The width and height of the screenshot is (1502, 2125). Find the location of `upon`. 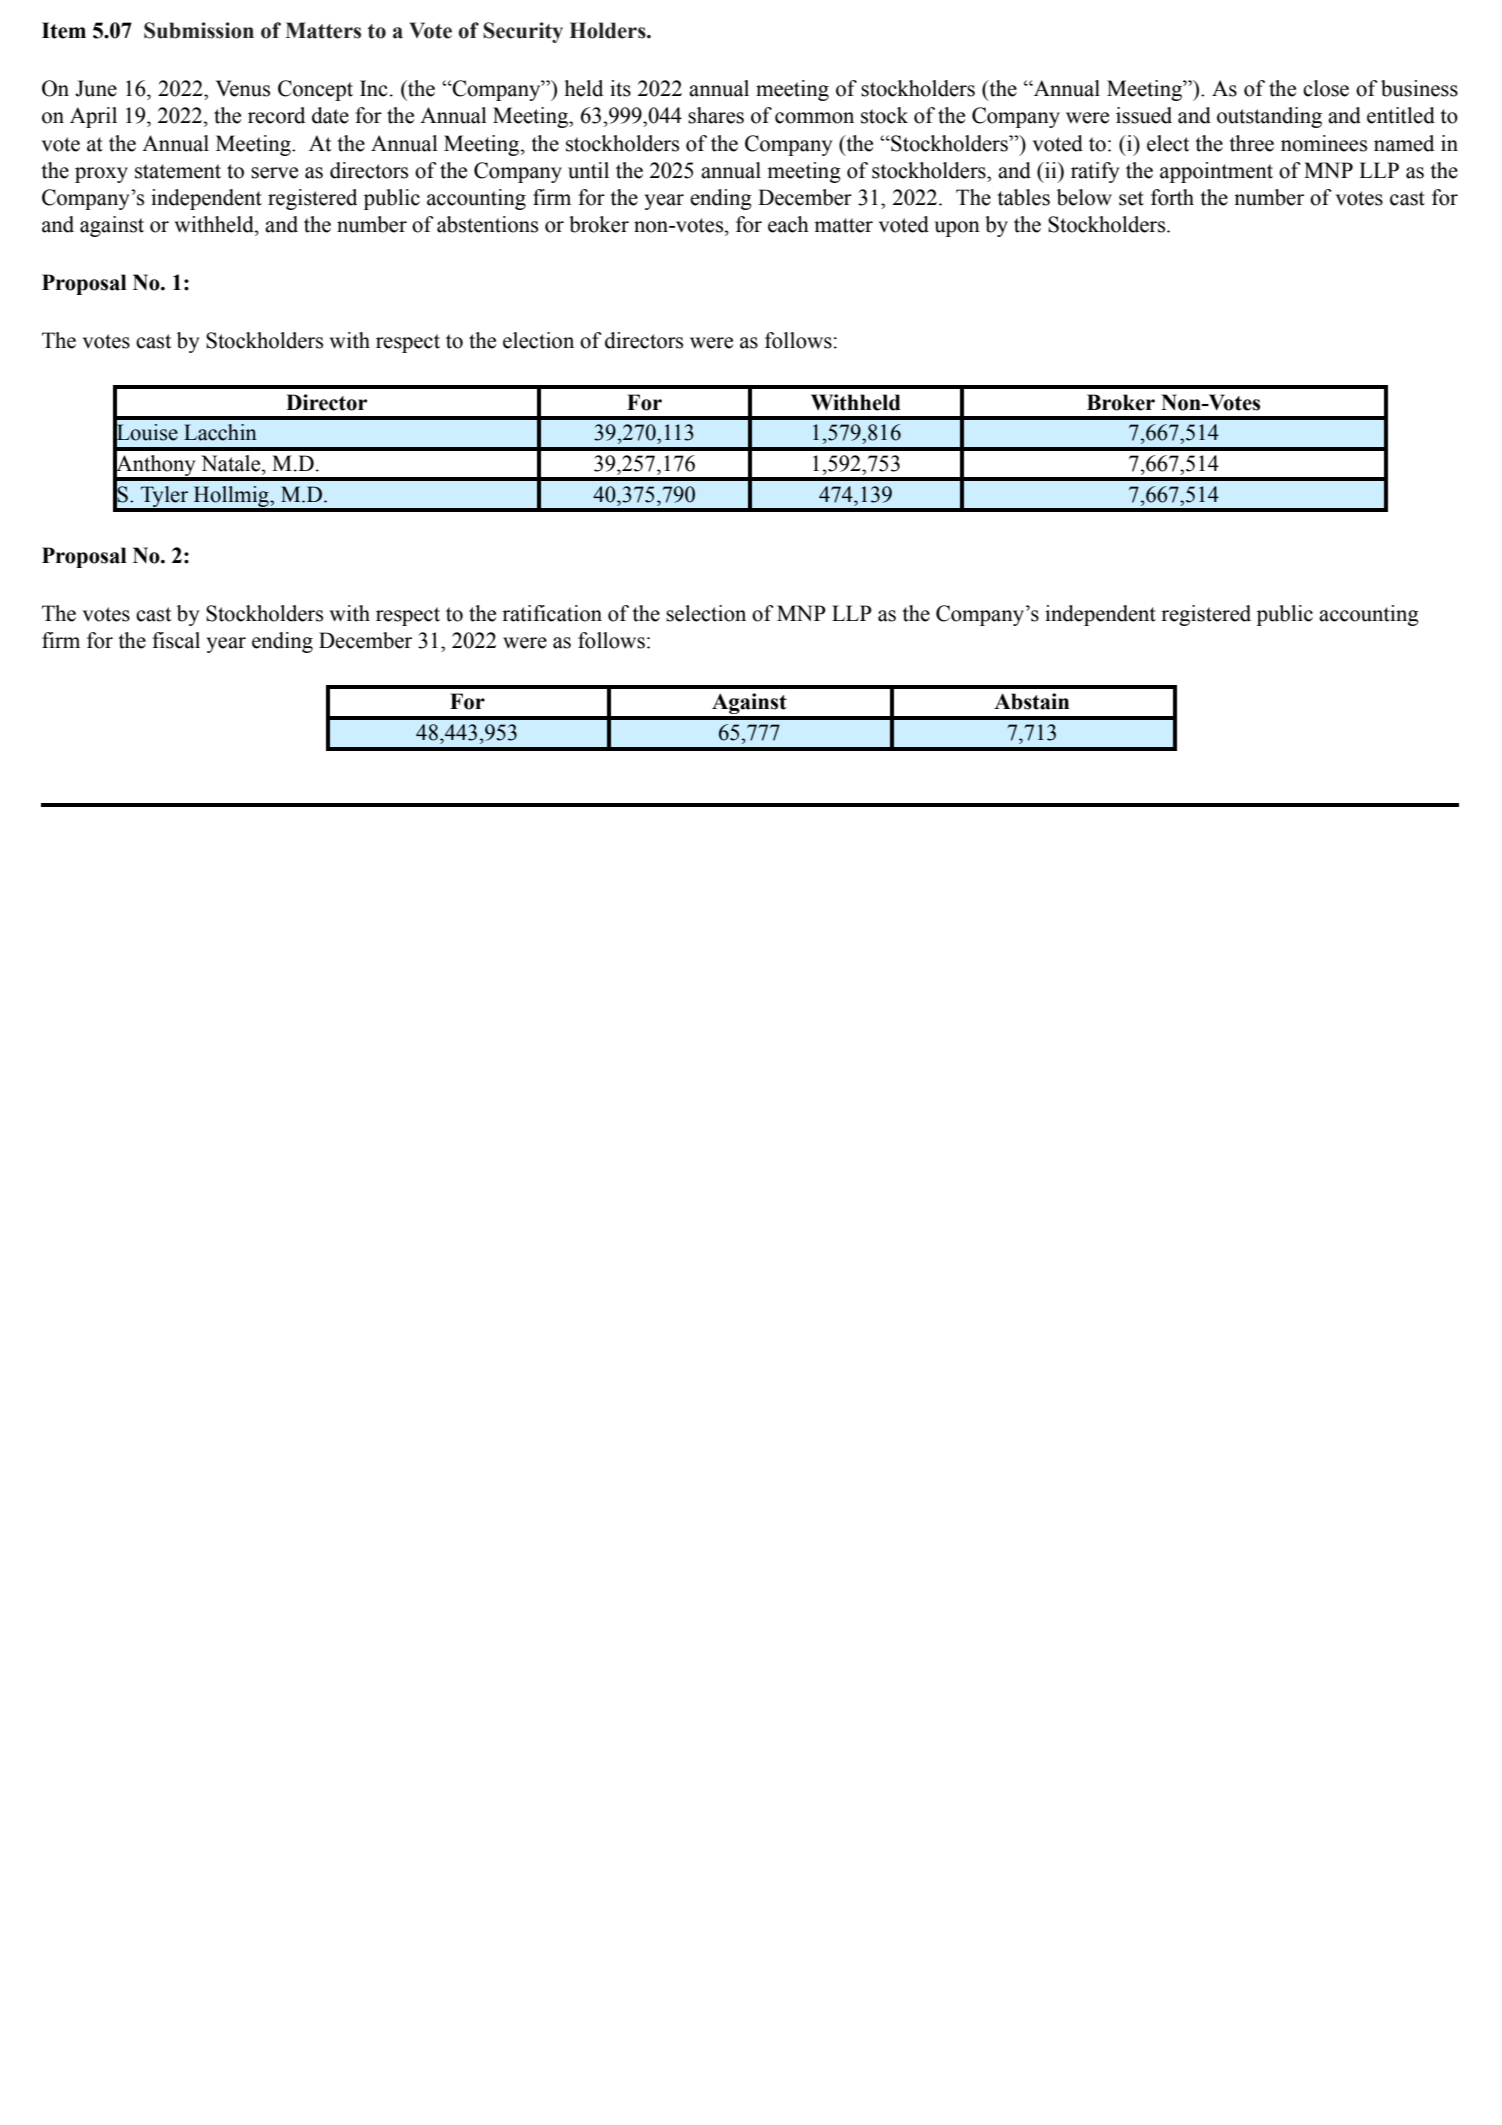

upon is located at coordinates (957, 229).
